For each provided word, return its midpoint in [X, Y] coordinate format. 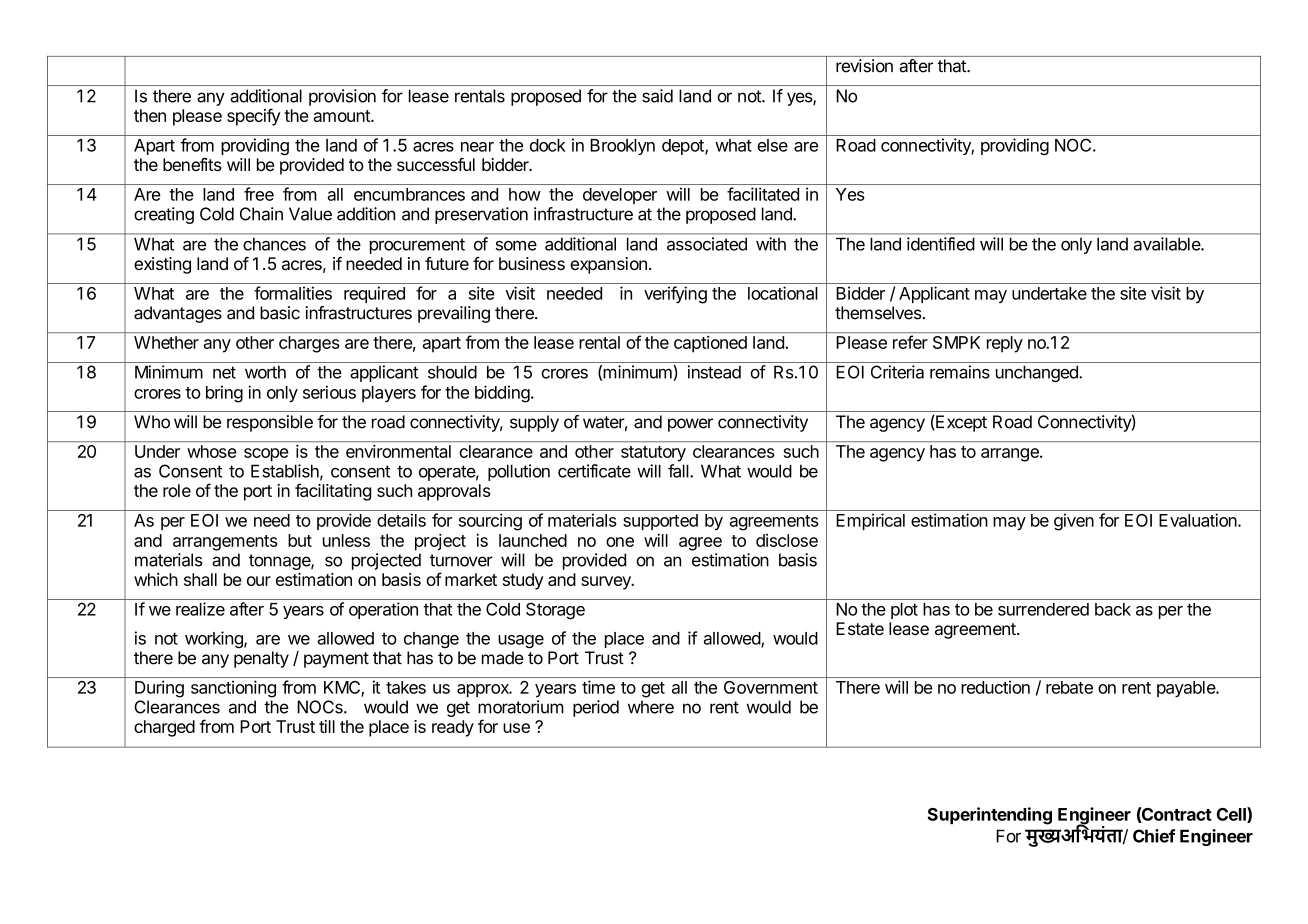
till [327, 726]
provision [342, 97]
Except [960, 423]
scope [266, 455]
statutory [653, 454]
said [657, 96]
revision [864, 66]
